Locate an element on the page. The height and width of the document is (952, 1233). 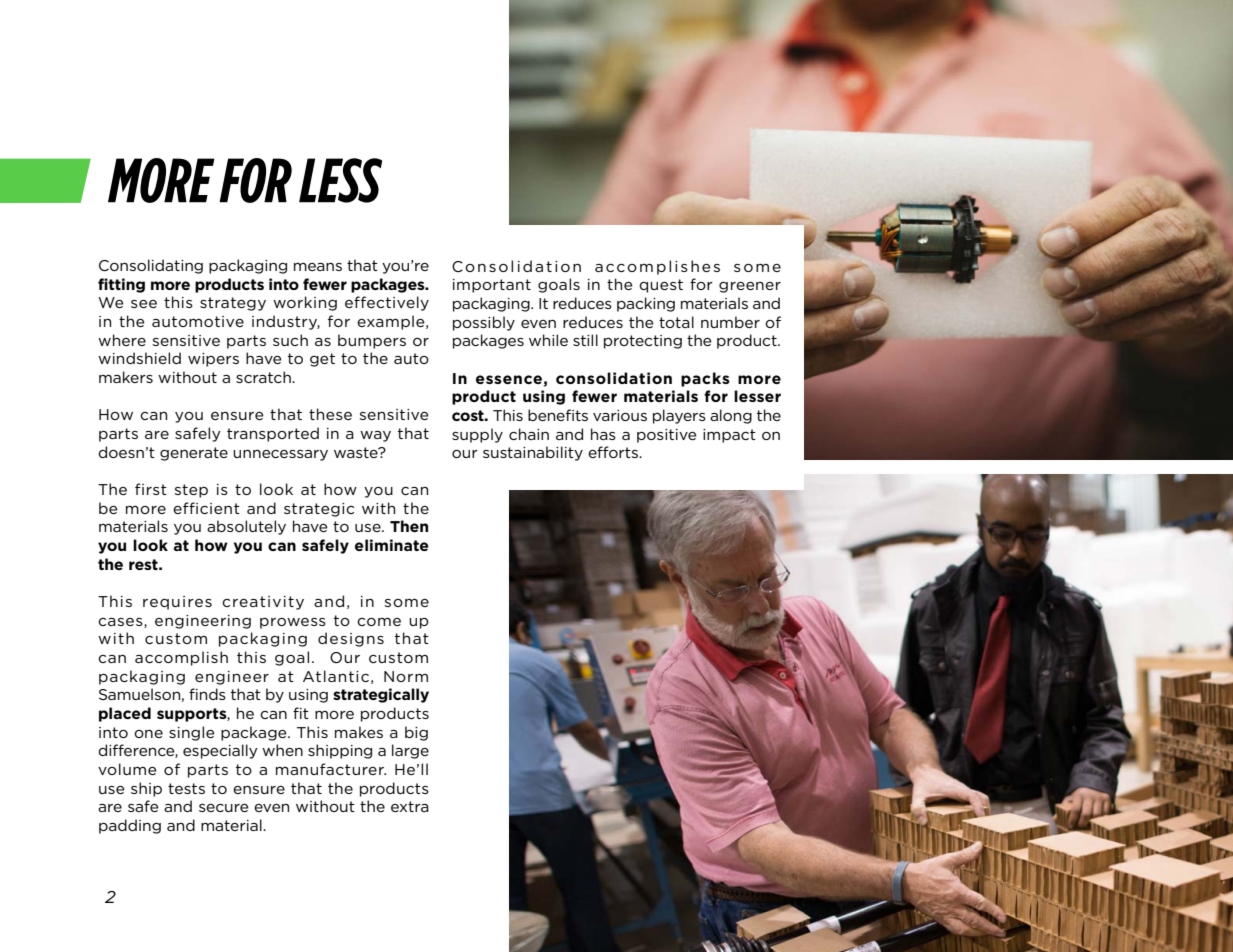
generate is located at coordinates (194, 454).
